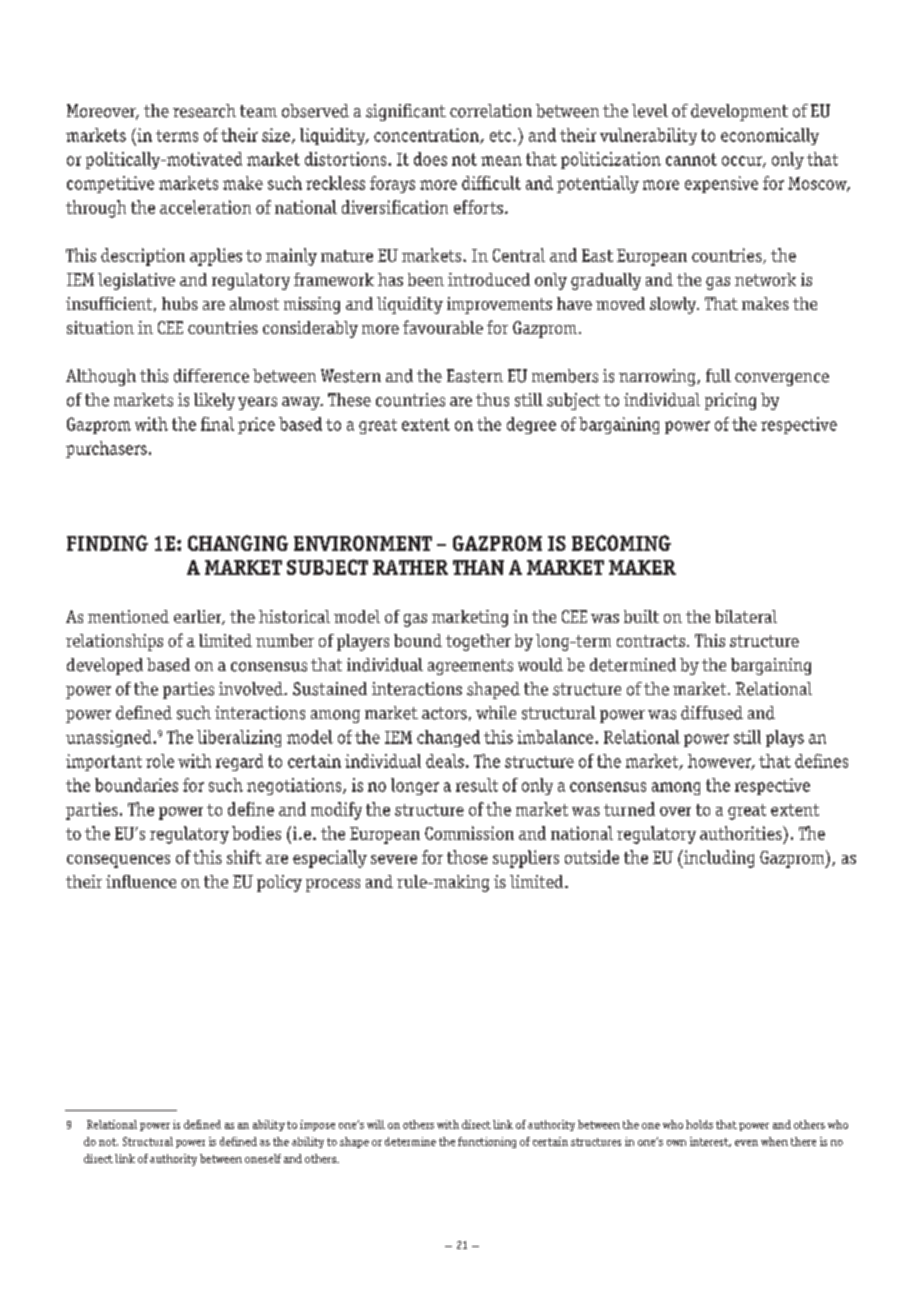 Image resolution: width=924 pixels, height=1308 pixels. Describe the element at coordinates (263, 1158) in the screenshot. I see `oneself` at that location.
